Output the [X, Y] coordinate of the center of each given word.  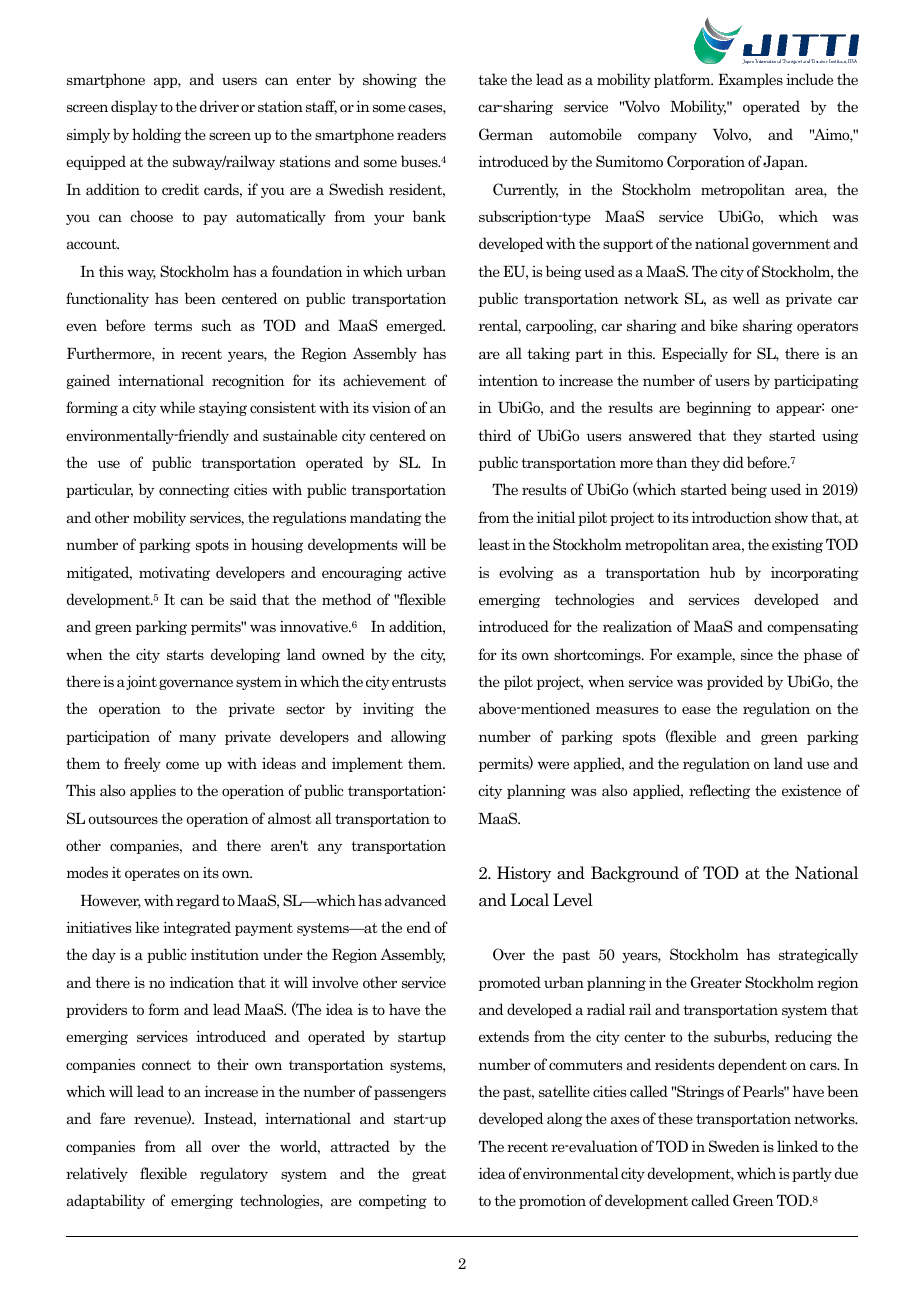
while [177, 407]
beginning [718, 408]
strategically [818, 955]
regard [198, 901]
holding [156, 135]
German [506, 134]
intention [508, 380]
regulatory [234, 1174]
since [757, 654]
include [809, 79]
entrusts [419, 682]
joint [141, 682]
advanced [415, 900]
